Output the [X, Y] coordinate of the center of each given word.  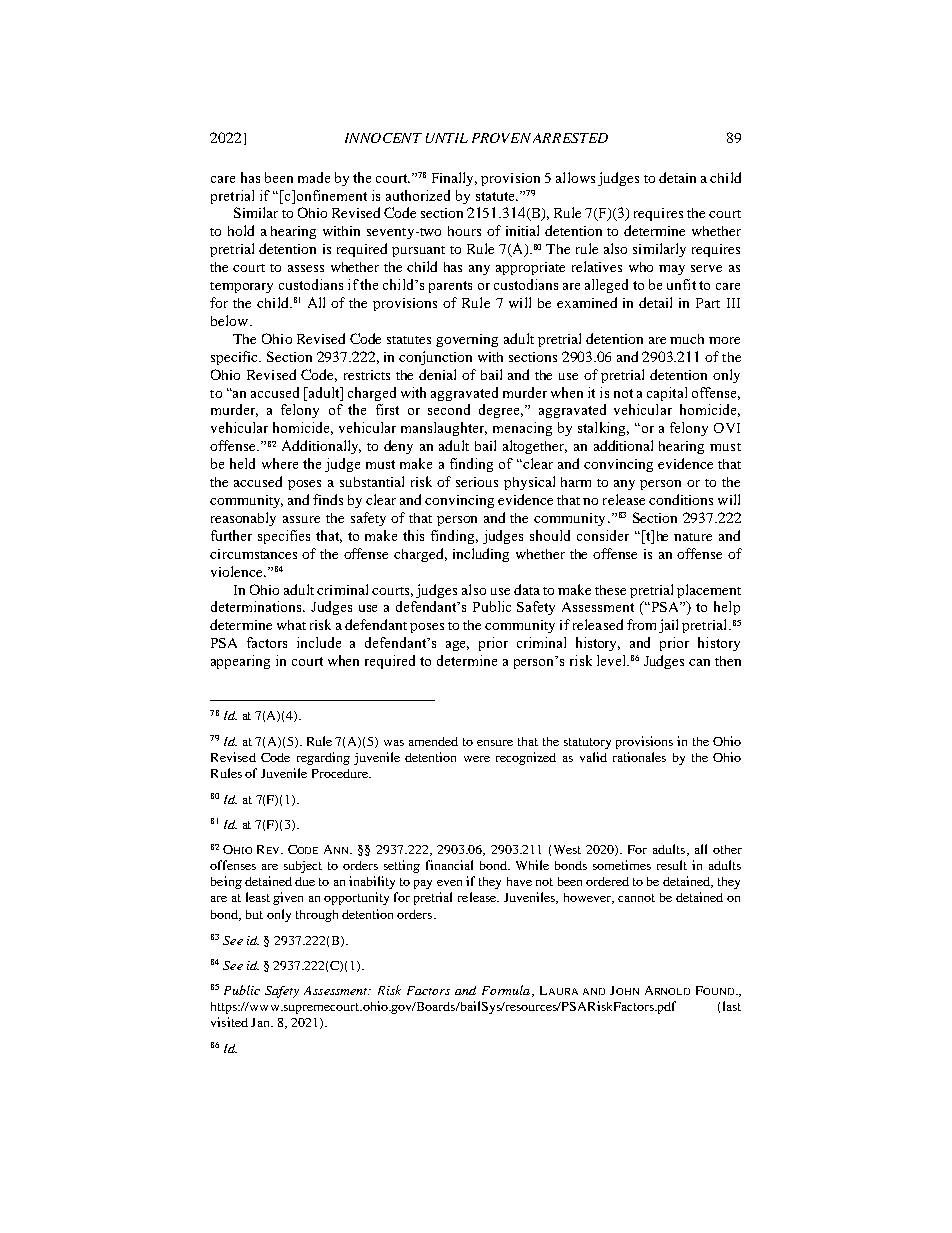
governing [467, 340]
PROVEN [501, 138]
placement [709, 591]
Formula [507, 991]
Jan [261, 1022]
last [732, 1006]
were [477, 759]
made [314, 177]
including [481, 555]
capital [667, 394]
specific [236, 358]
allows [575, 177]
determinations [258, 606]
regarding [323, 758]
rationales [639, 757]
